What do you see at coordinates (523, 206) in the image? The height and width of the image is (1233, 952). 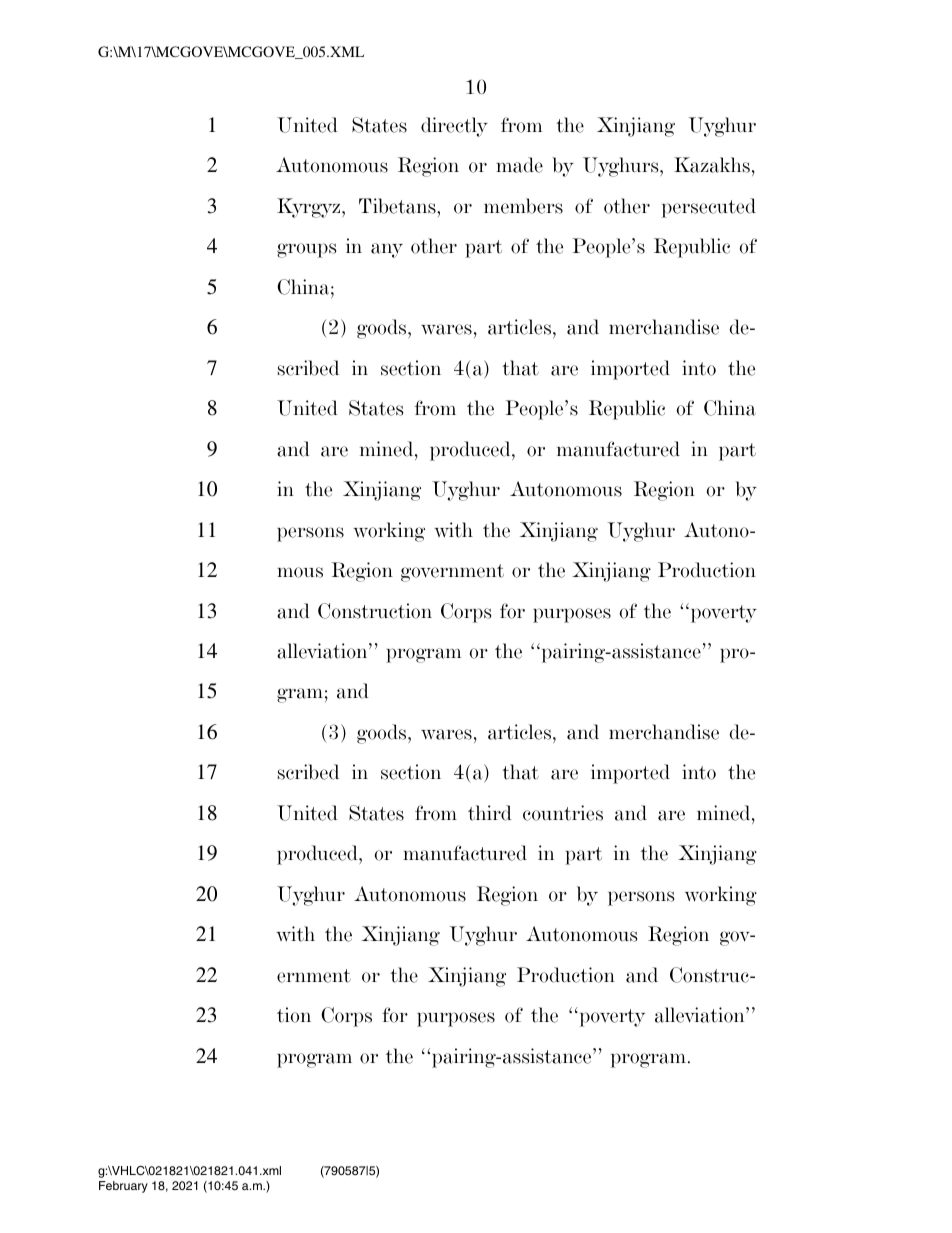 I see `members` at bounding box center [523, 206].
